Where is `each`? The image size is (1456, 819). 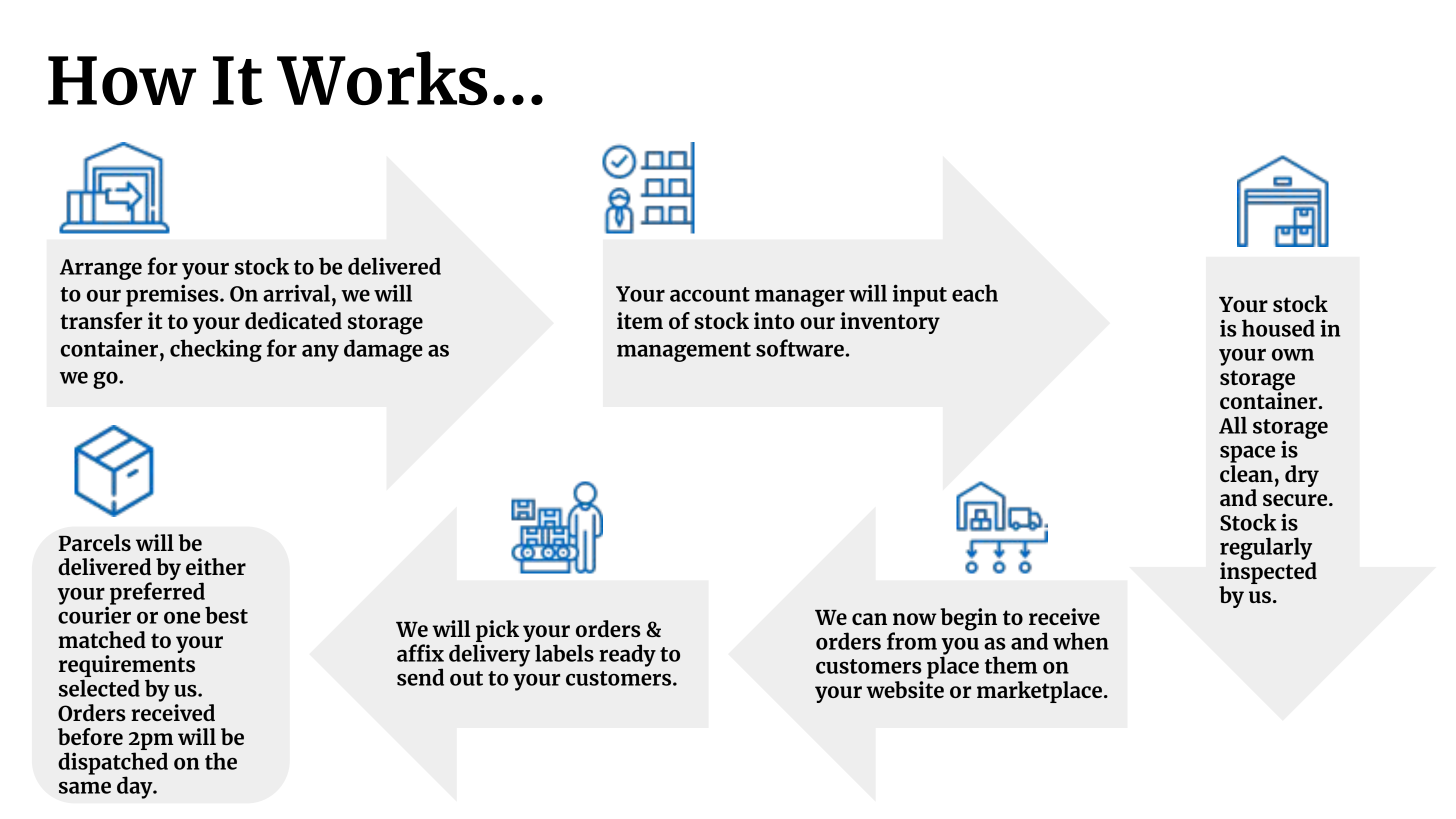 each is located at coordinates (975, 293).
